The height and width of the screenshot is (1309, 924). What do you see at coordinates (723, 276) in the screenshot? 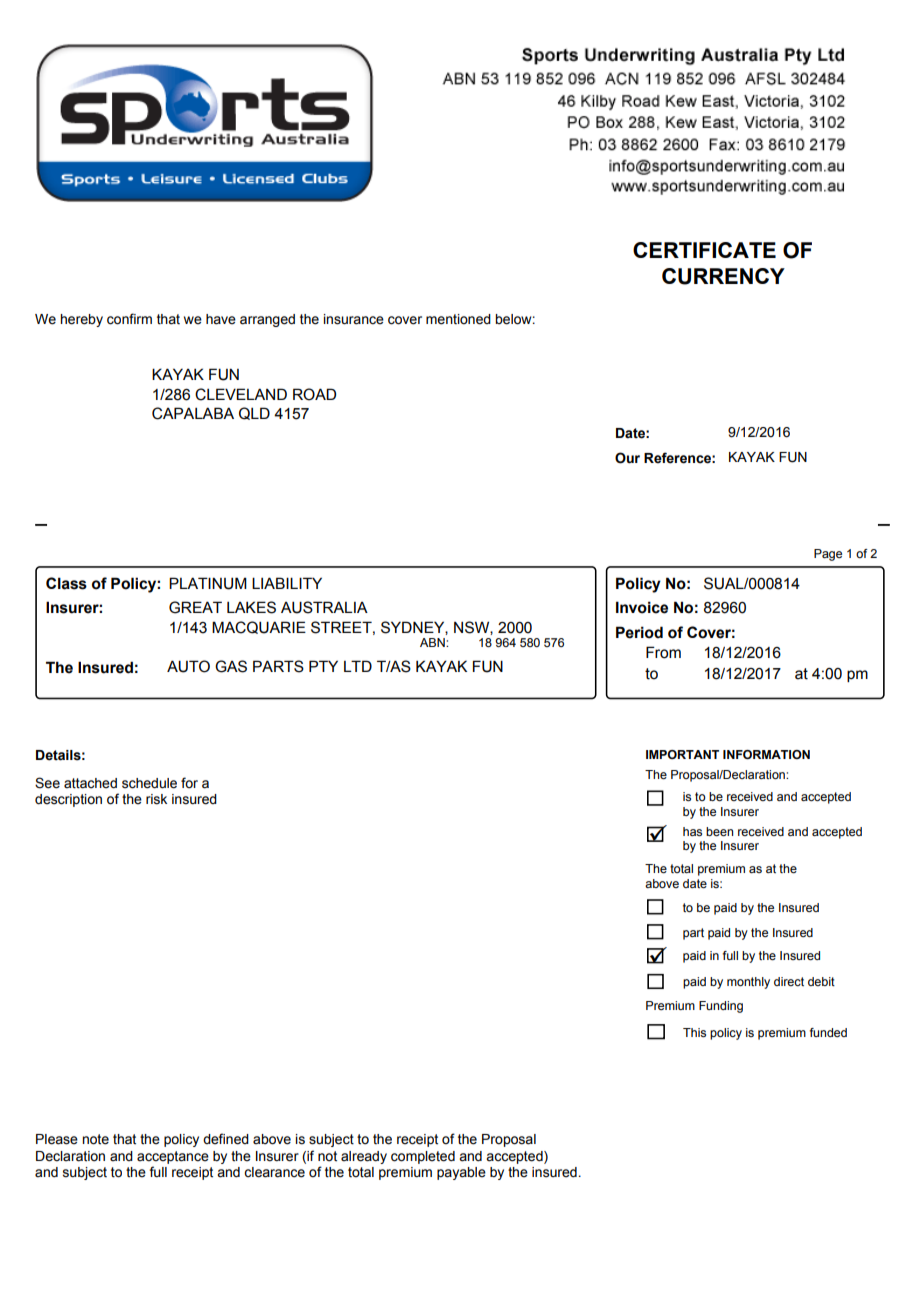
I see `CURRENCY` at bounding box center [723, 276].
